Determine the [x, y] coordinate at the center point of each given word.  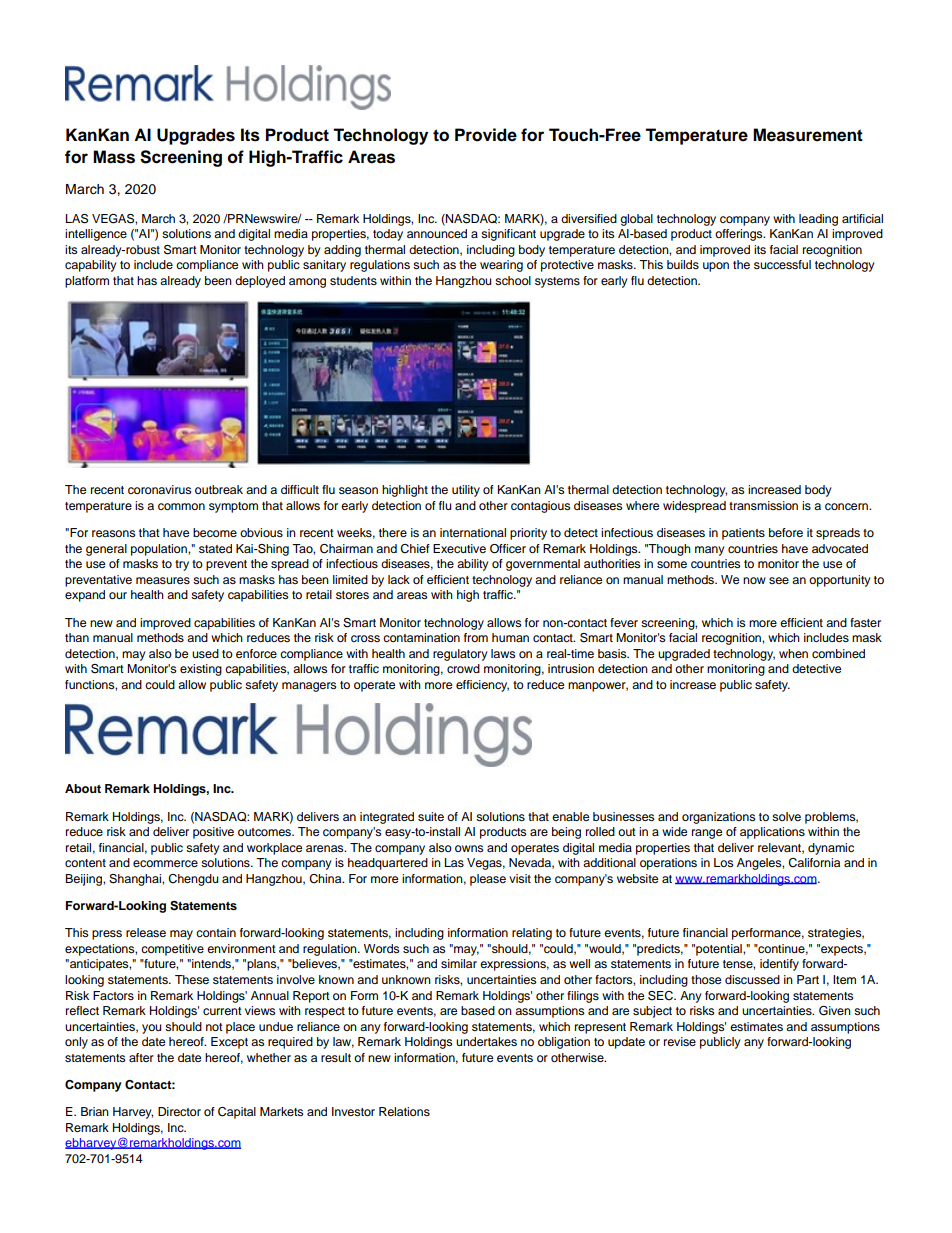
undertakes [486, 1041]
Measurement [808, 135]
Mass [114, 157]
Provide [486, 135]
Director [179, 1111]
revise [680, 1041]
